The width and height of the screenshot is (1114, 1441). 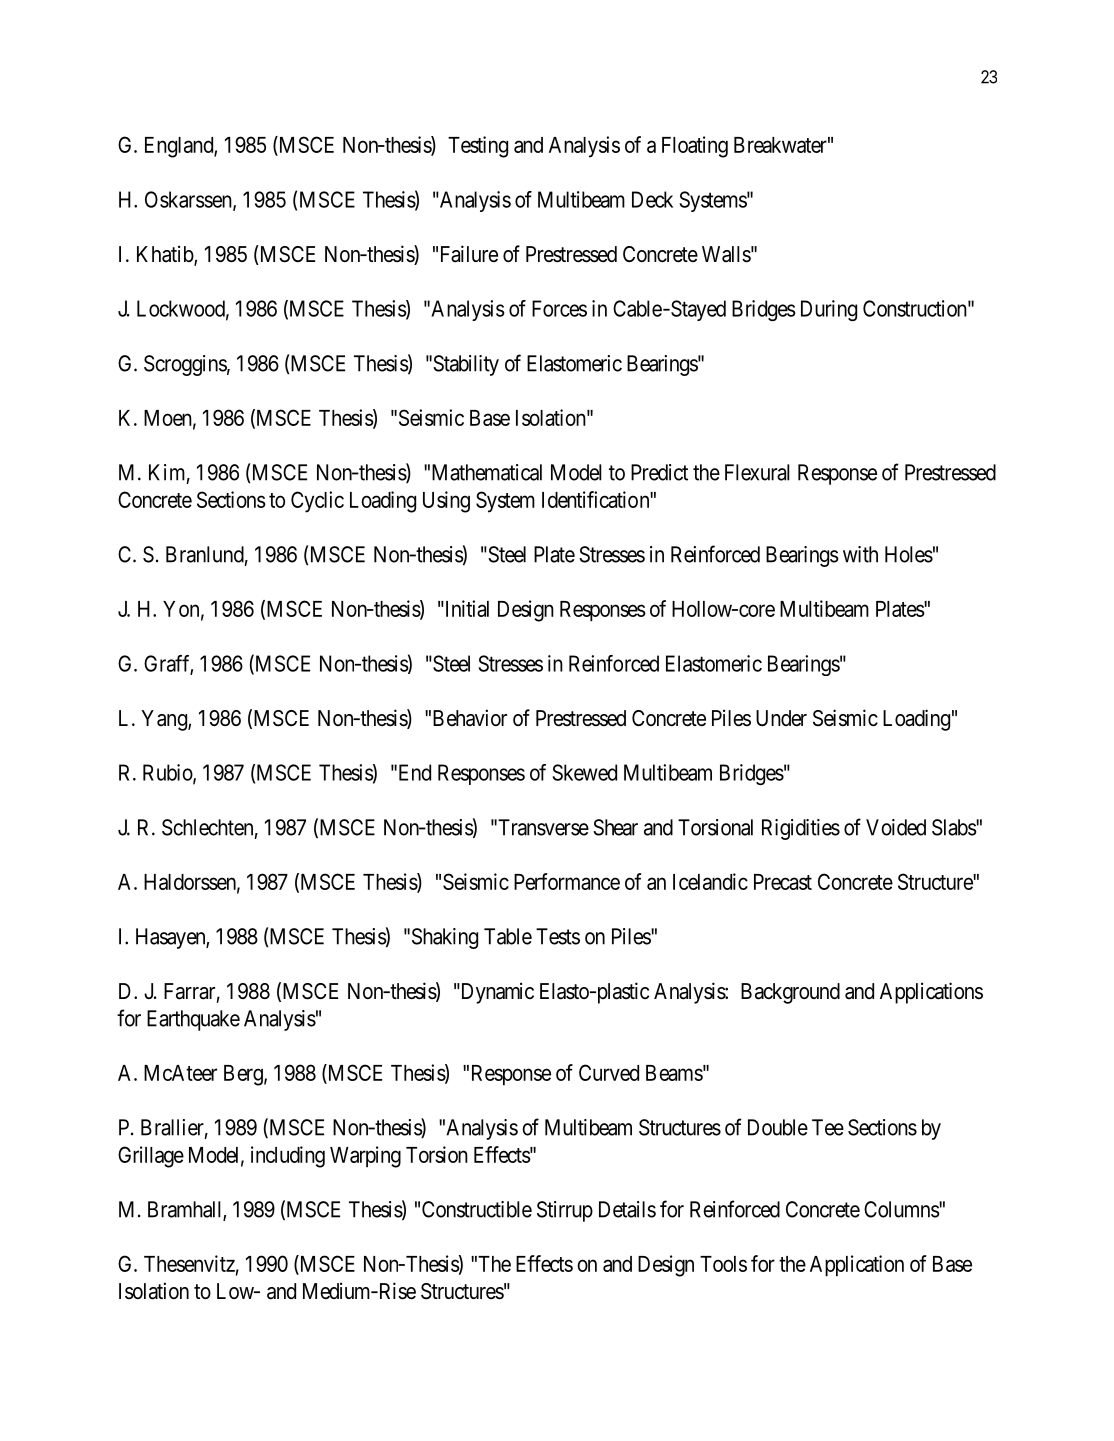 What do you see at coordinates (288, 1157) in the screenshot?
I see `including` at bounding box center [288, 1157].
